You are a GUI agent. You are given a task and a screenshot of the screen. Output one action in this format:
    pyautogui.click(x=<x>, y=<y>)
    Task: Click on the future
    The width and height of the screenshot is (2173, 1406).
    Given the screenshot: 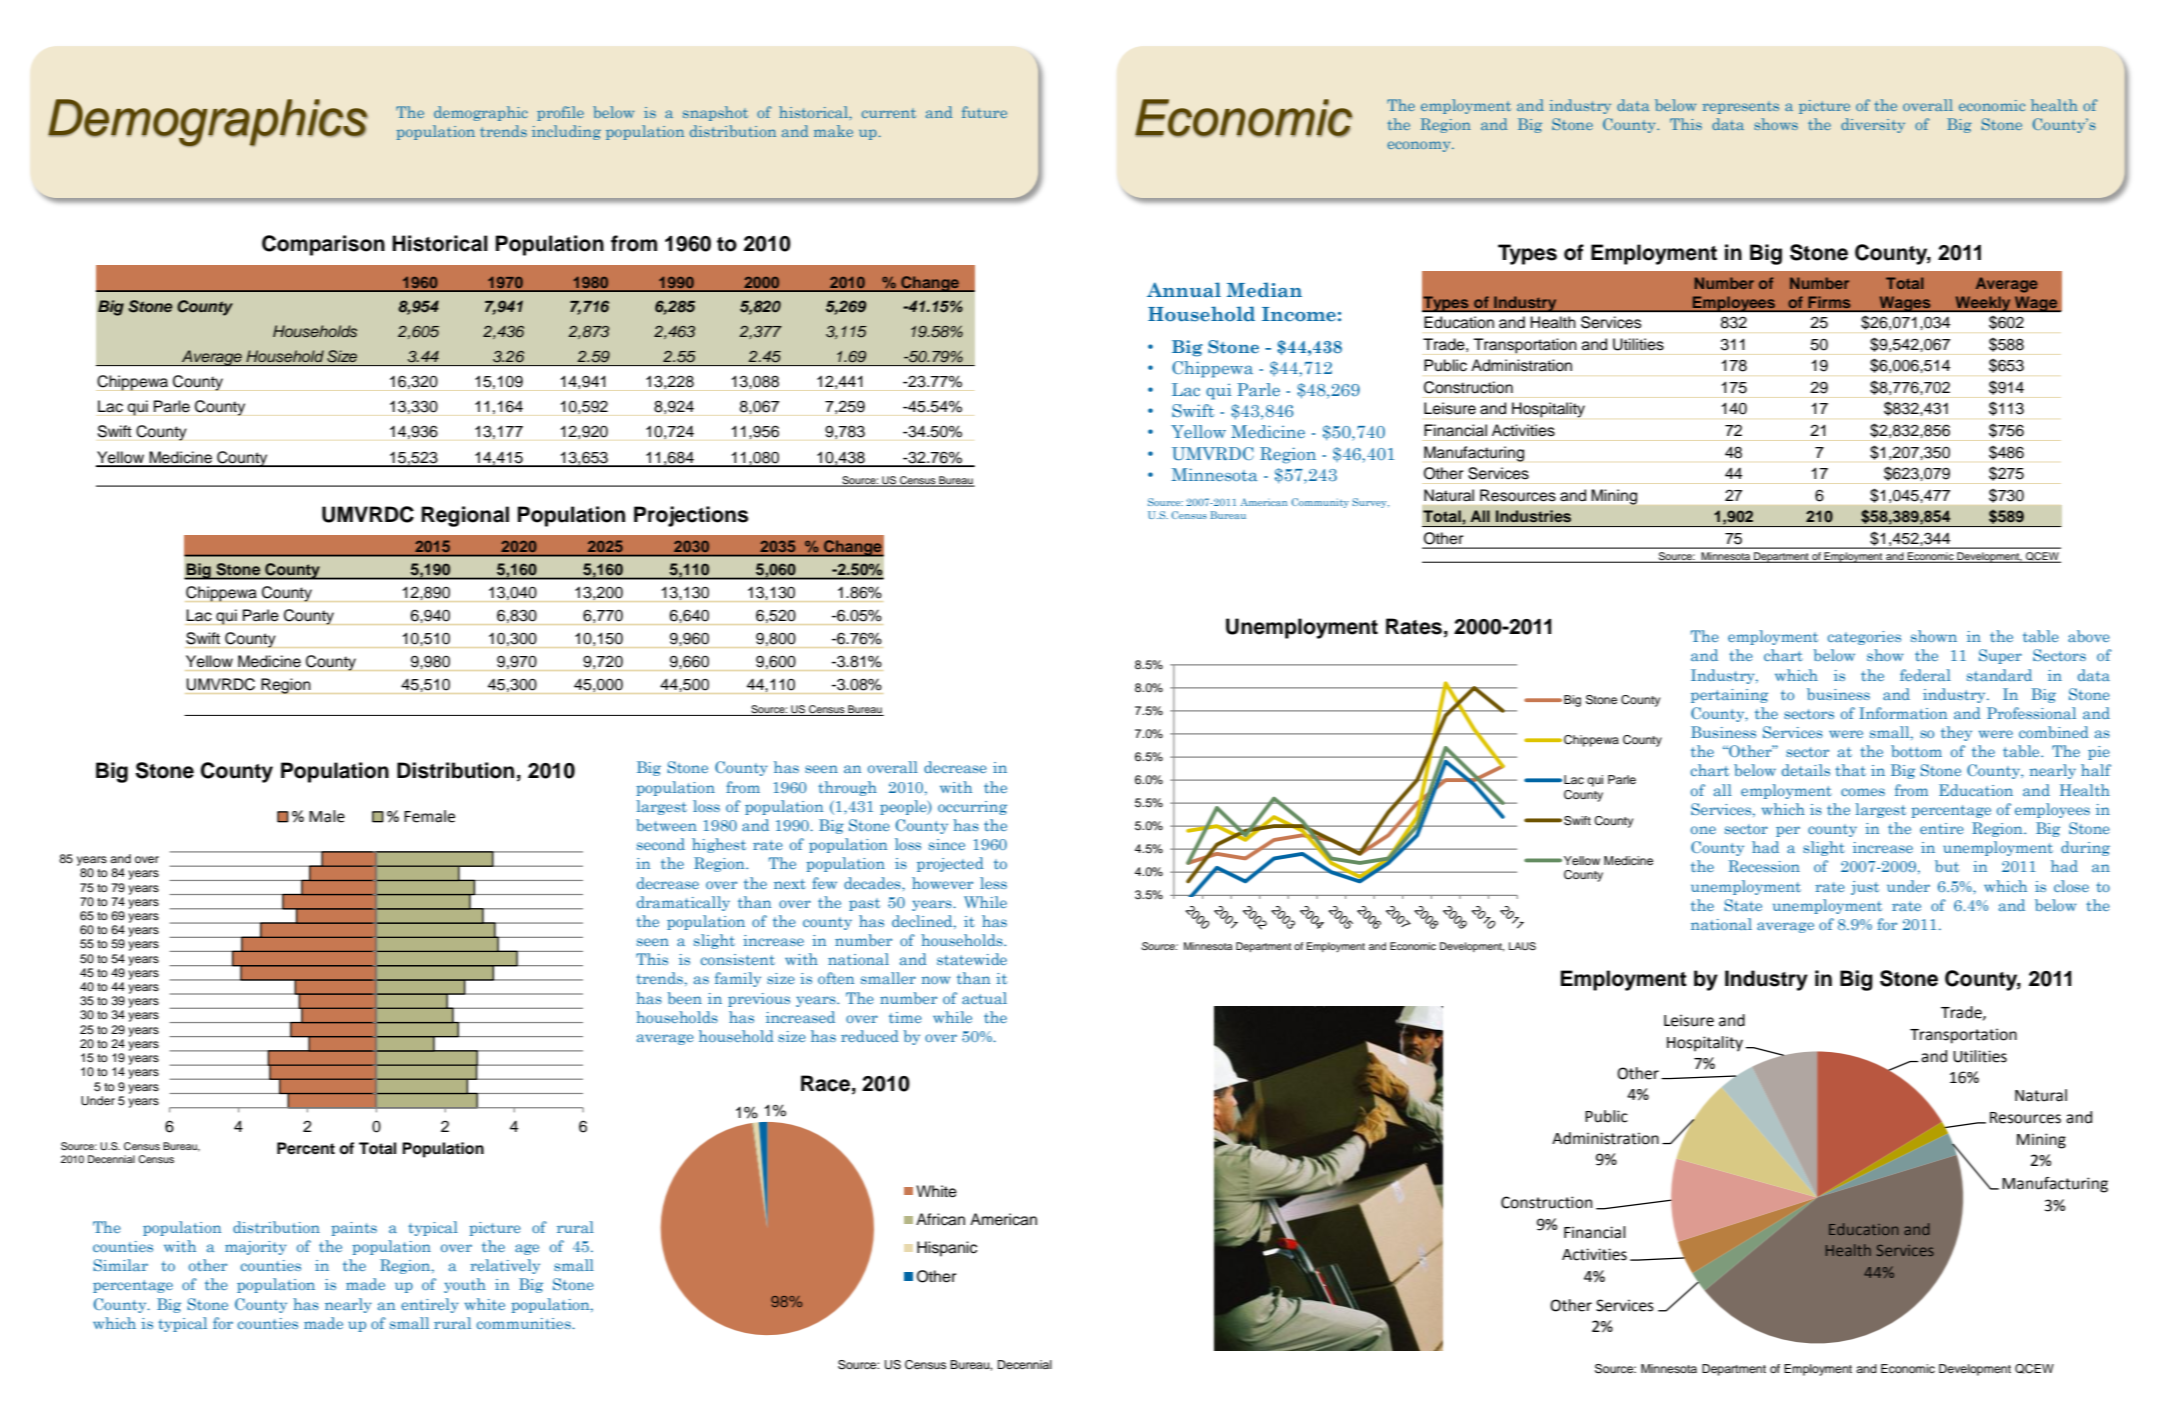 What is the action you would take?
    pyautogui.click(x=984, y=112)
